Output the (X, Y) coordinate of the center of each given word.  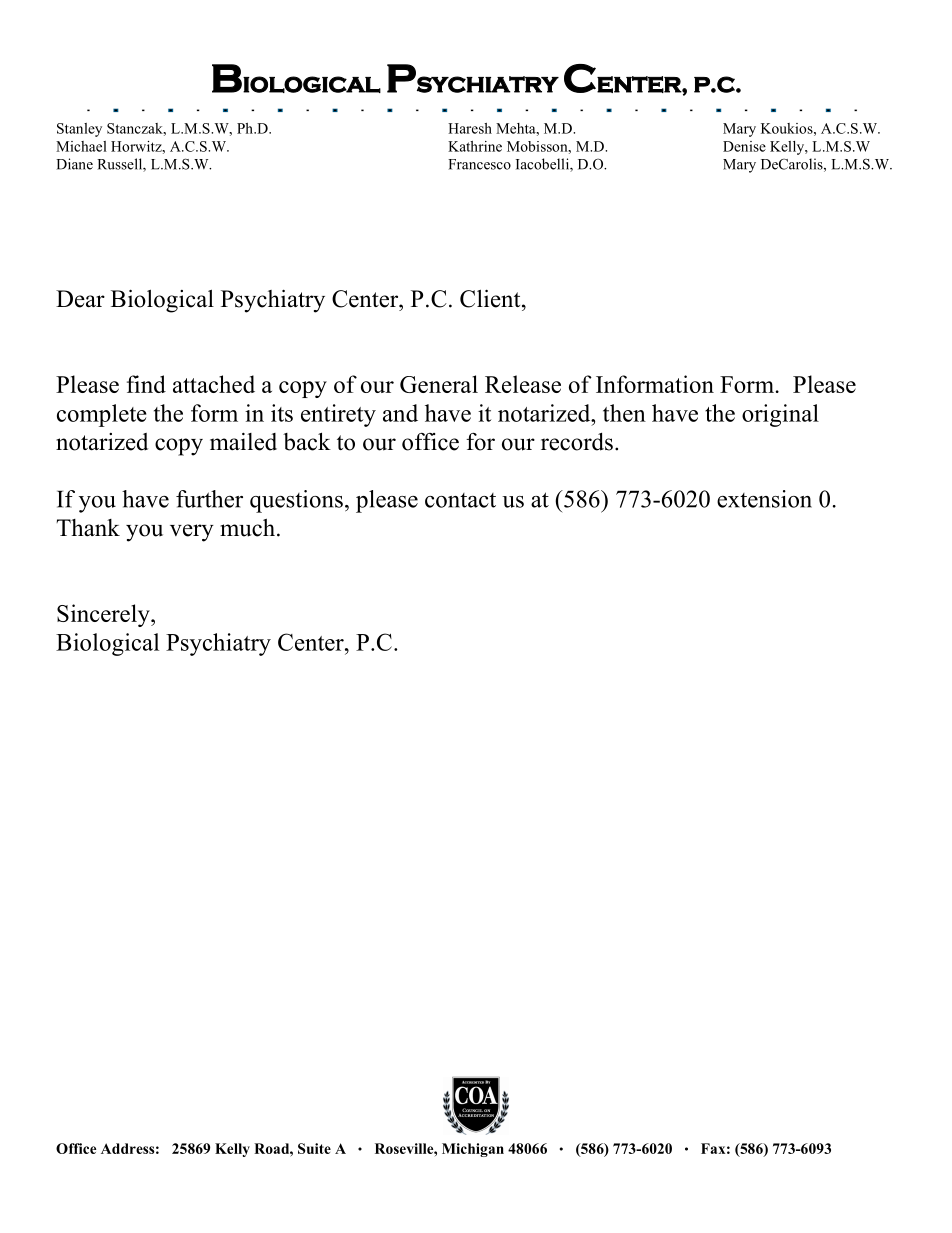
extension (764, 499)
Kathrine (475, 146)
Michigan (473, 1150)
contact (460, 500)
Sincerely (104, 615)
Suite (314, 1148)
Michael (81, 146)
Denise (744, 146)
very (192, 533)
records (577, 442)
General (439, 384)
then (624, 413)
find (146, 384)
